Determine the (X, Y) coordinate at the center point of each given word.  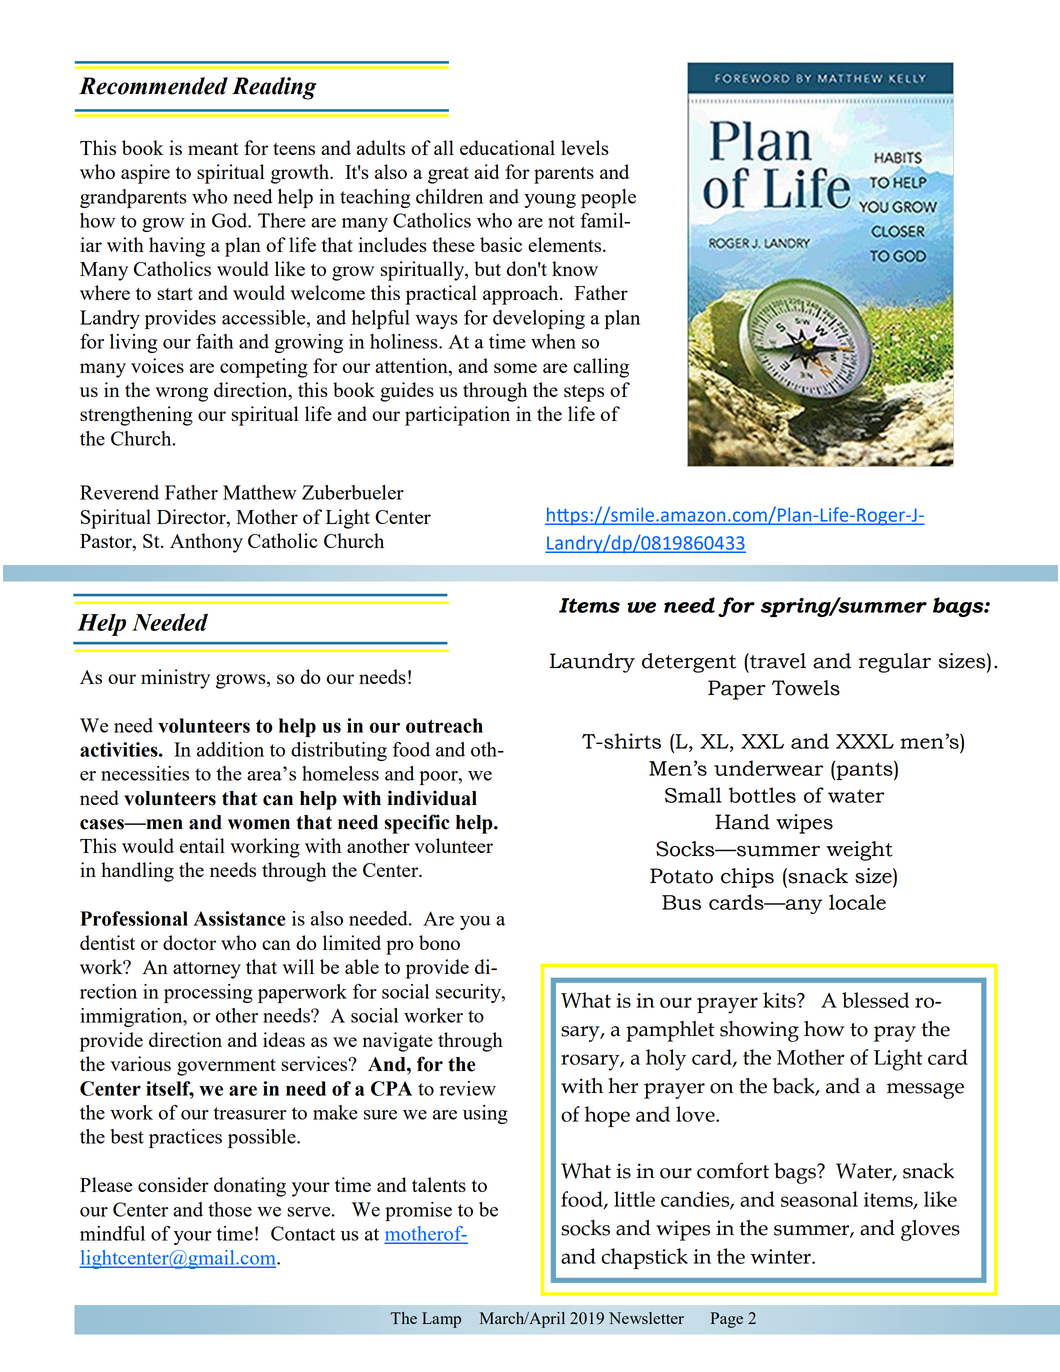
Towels (806, 688)
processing (208, 993)
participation (457, 416)
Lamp (441, 1320)
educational (507, 147)
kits (780, 1000)
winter (781, 1256)
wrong (181, 394)
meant (213, 149)
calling (601, 368)
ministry (175, 679)
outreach (444, 725)
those (230, 1209)
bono (439, 942)
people (608, 198)
